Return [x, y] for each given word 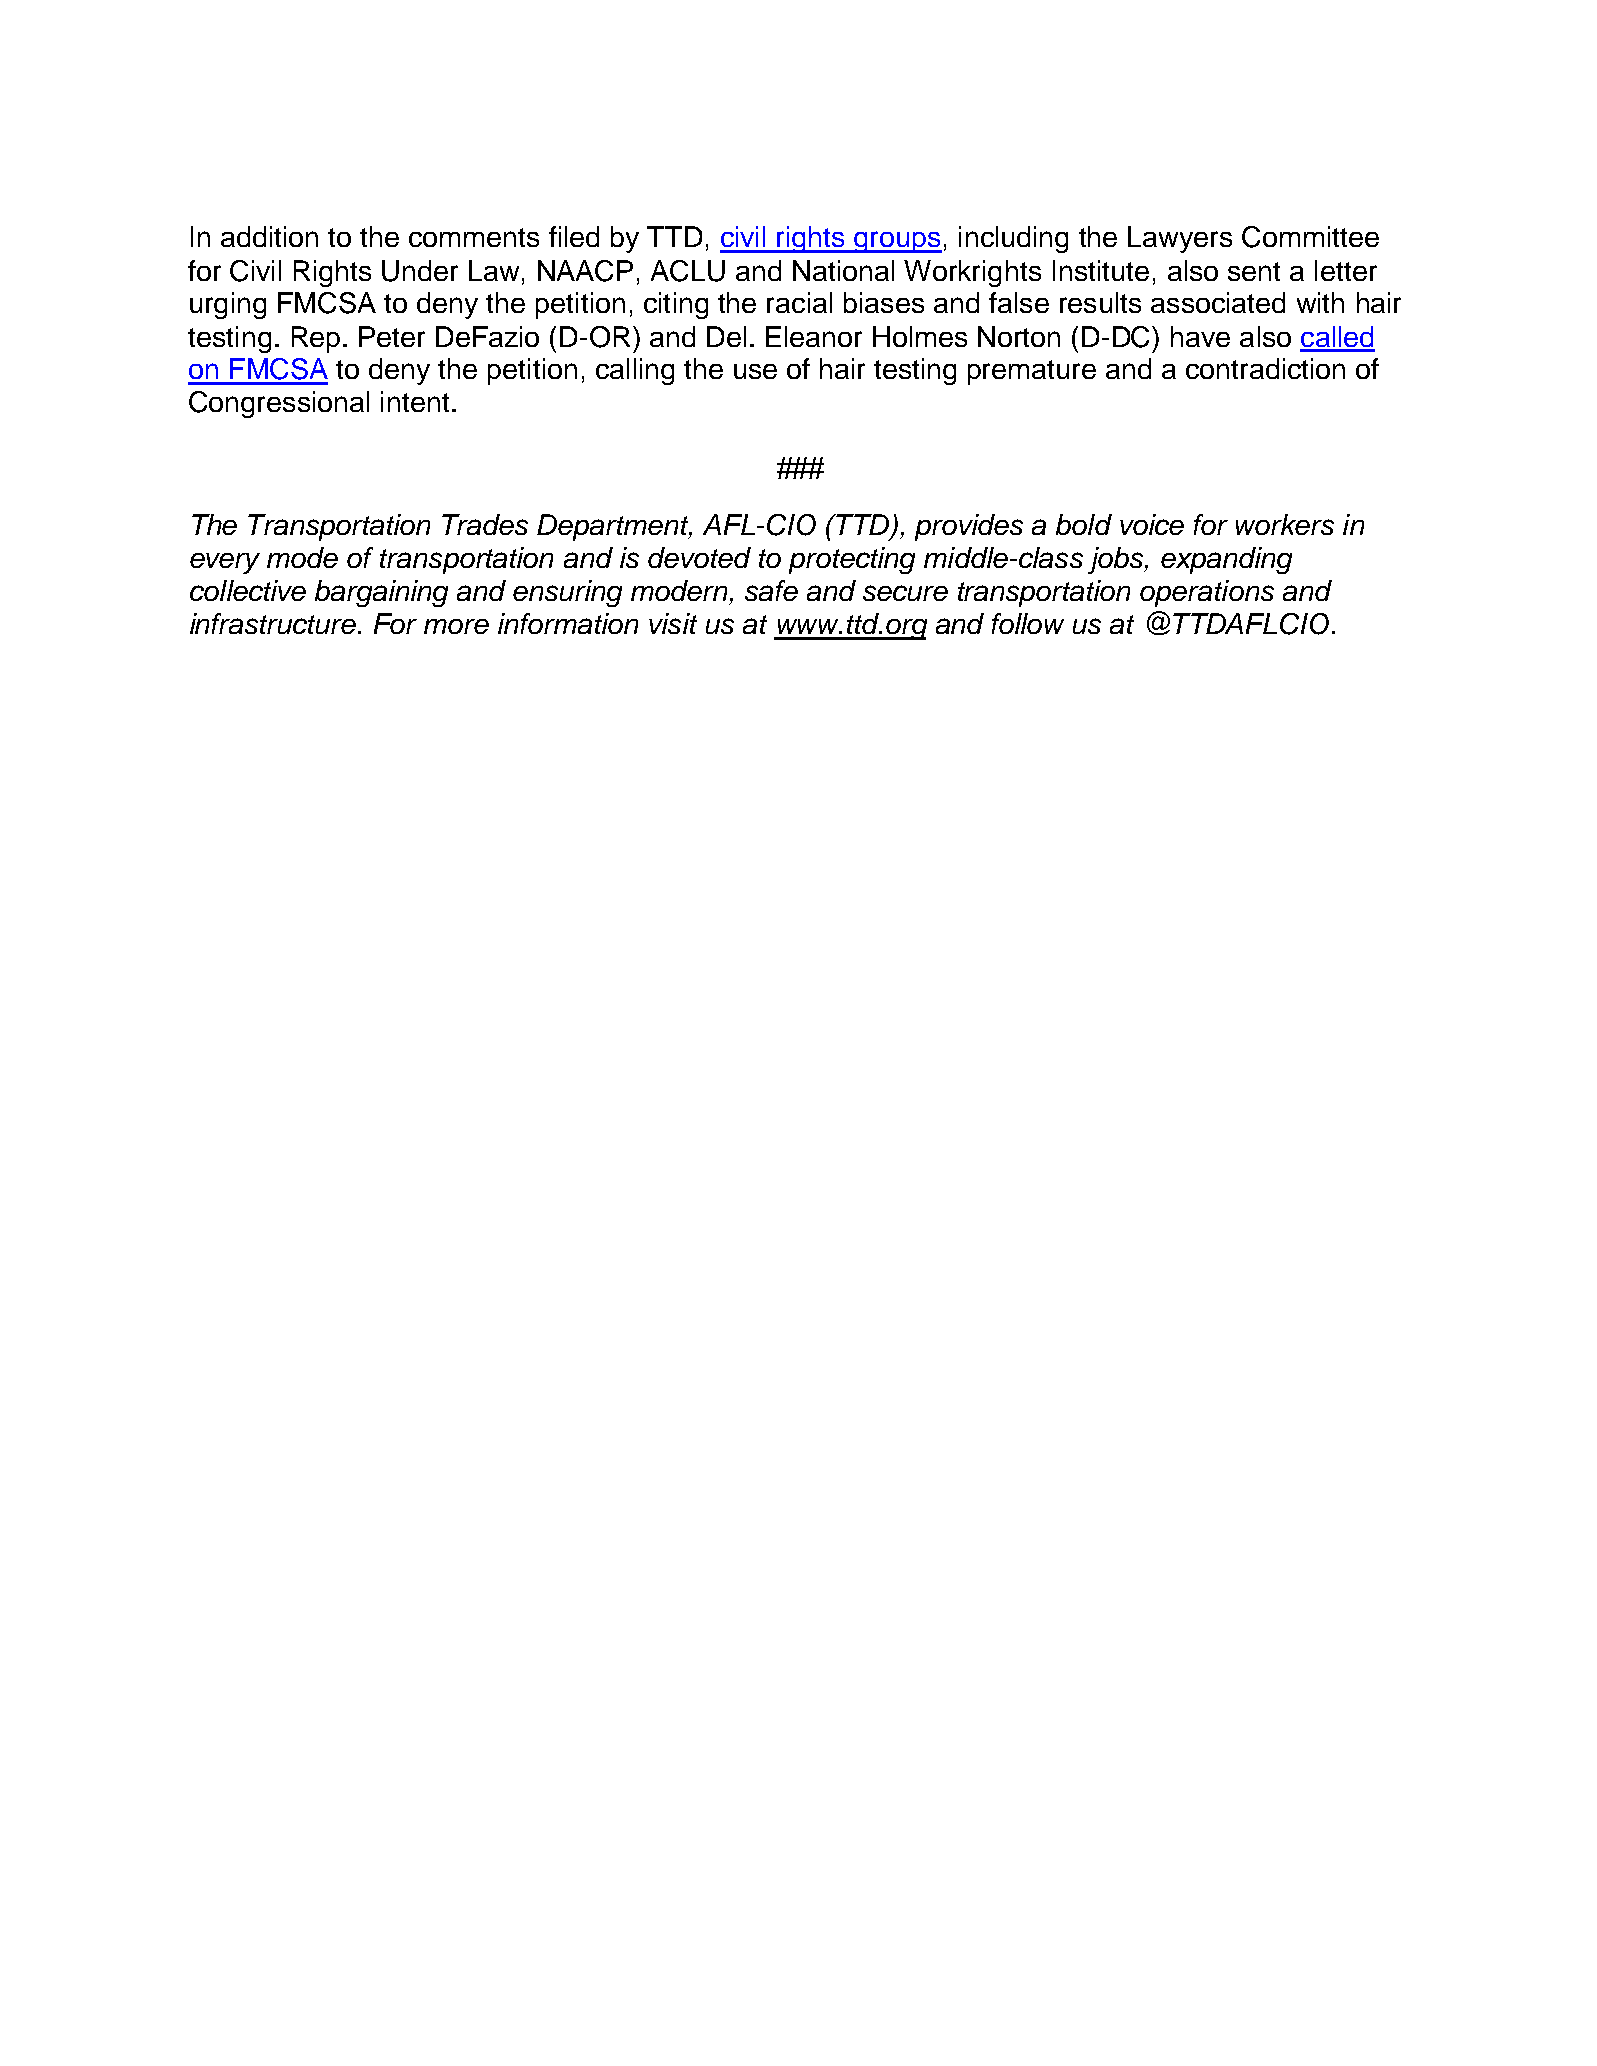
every [225, 563]
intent [415, 401]
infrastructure [274, 623]
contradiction [1265, 368]
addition [269, 236]
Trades [485, 524]
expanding [1226, 560]
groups [897, 242]
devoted [699, 557]
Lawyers [1180, 239]
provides [969, 527]
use [755, 371]
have [1200, 336]
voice [1152, 524]
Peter [392, 336]
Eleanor [814, 336]
